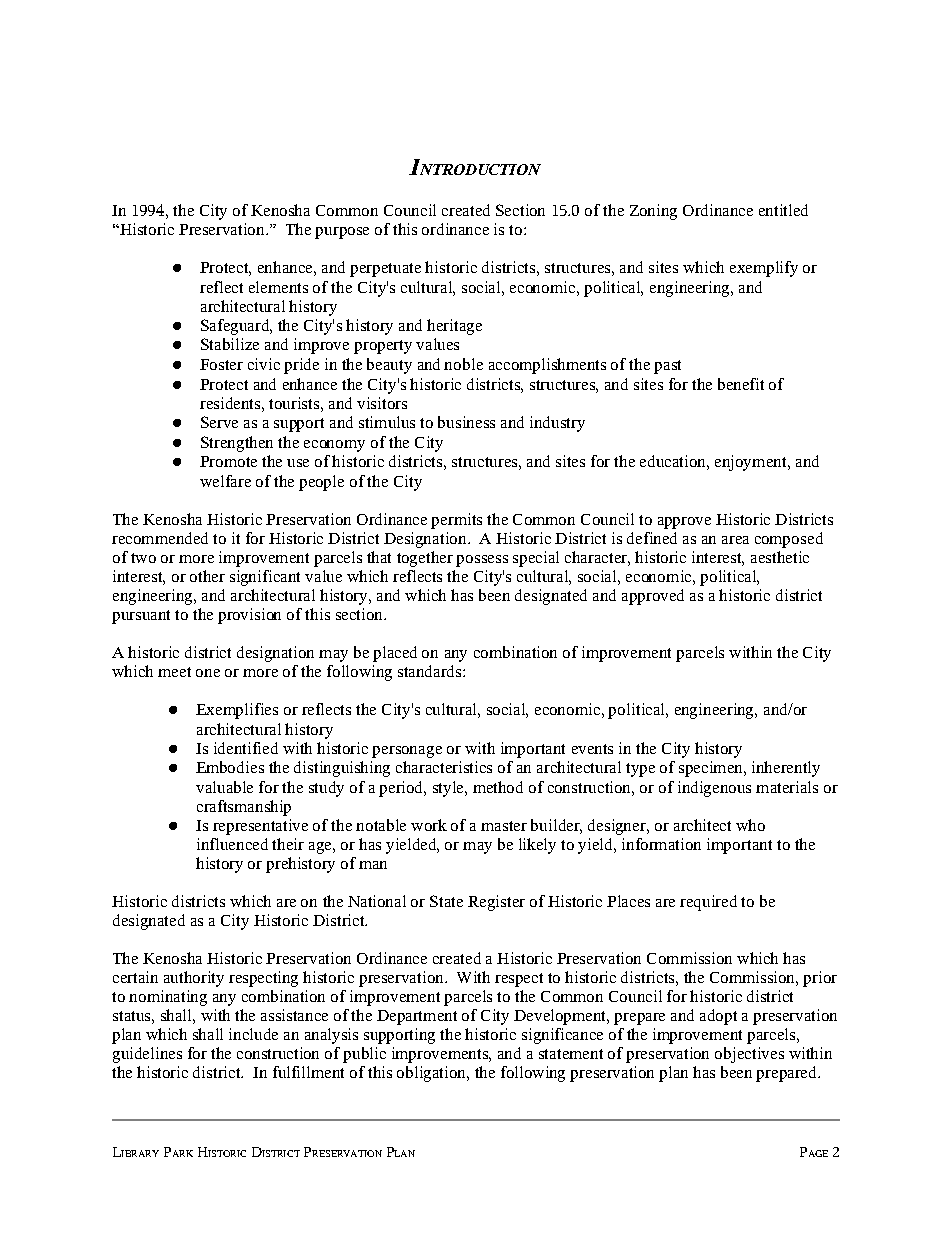 The image size is (952, 1233). What do you see at coordinates (456, 521) in the screenshot?
I see `permits` at bounding box center [456, 521].
